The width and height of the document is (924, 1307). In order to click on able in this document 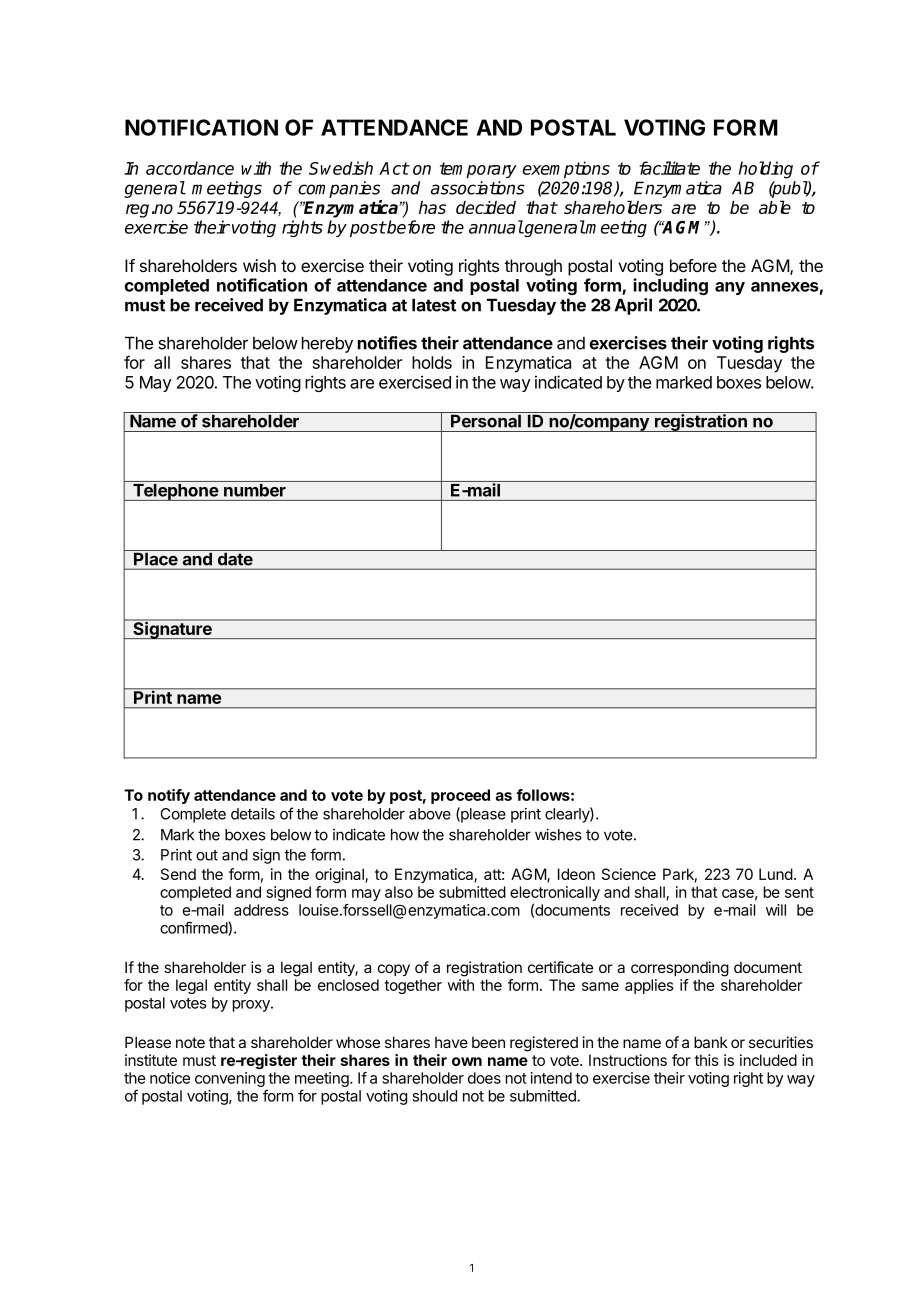, I will do `click(775, 207)`.
